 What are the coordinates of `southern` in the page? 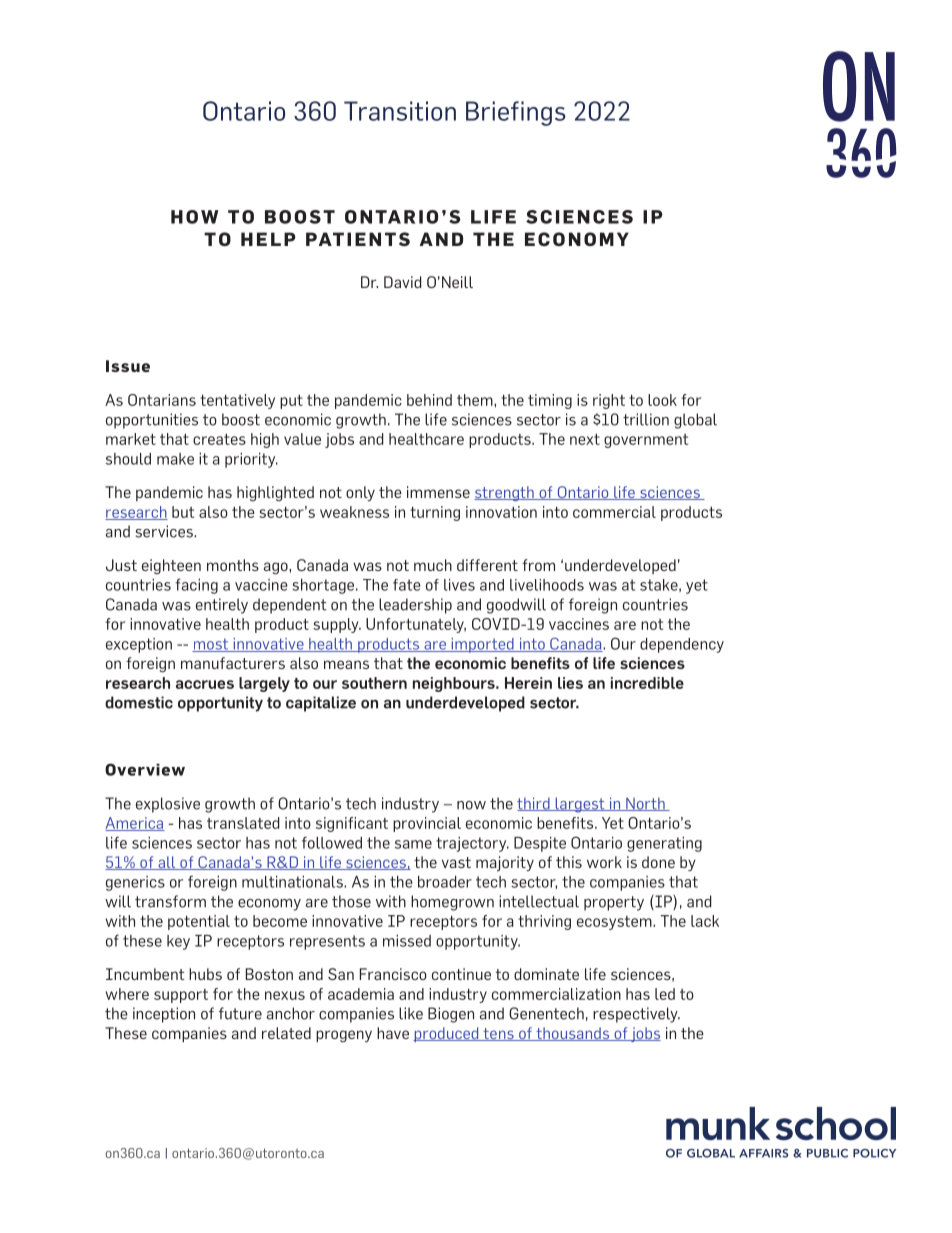 It's located at (374, 683).
